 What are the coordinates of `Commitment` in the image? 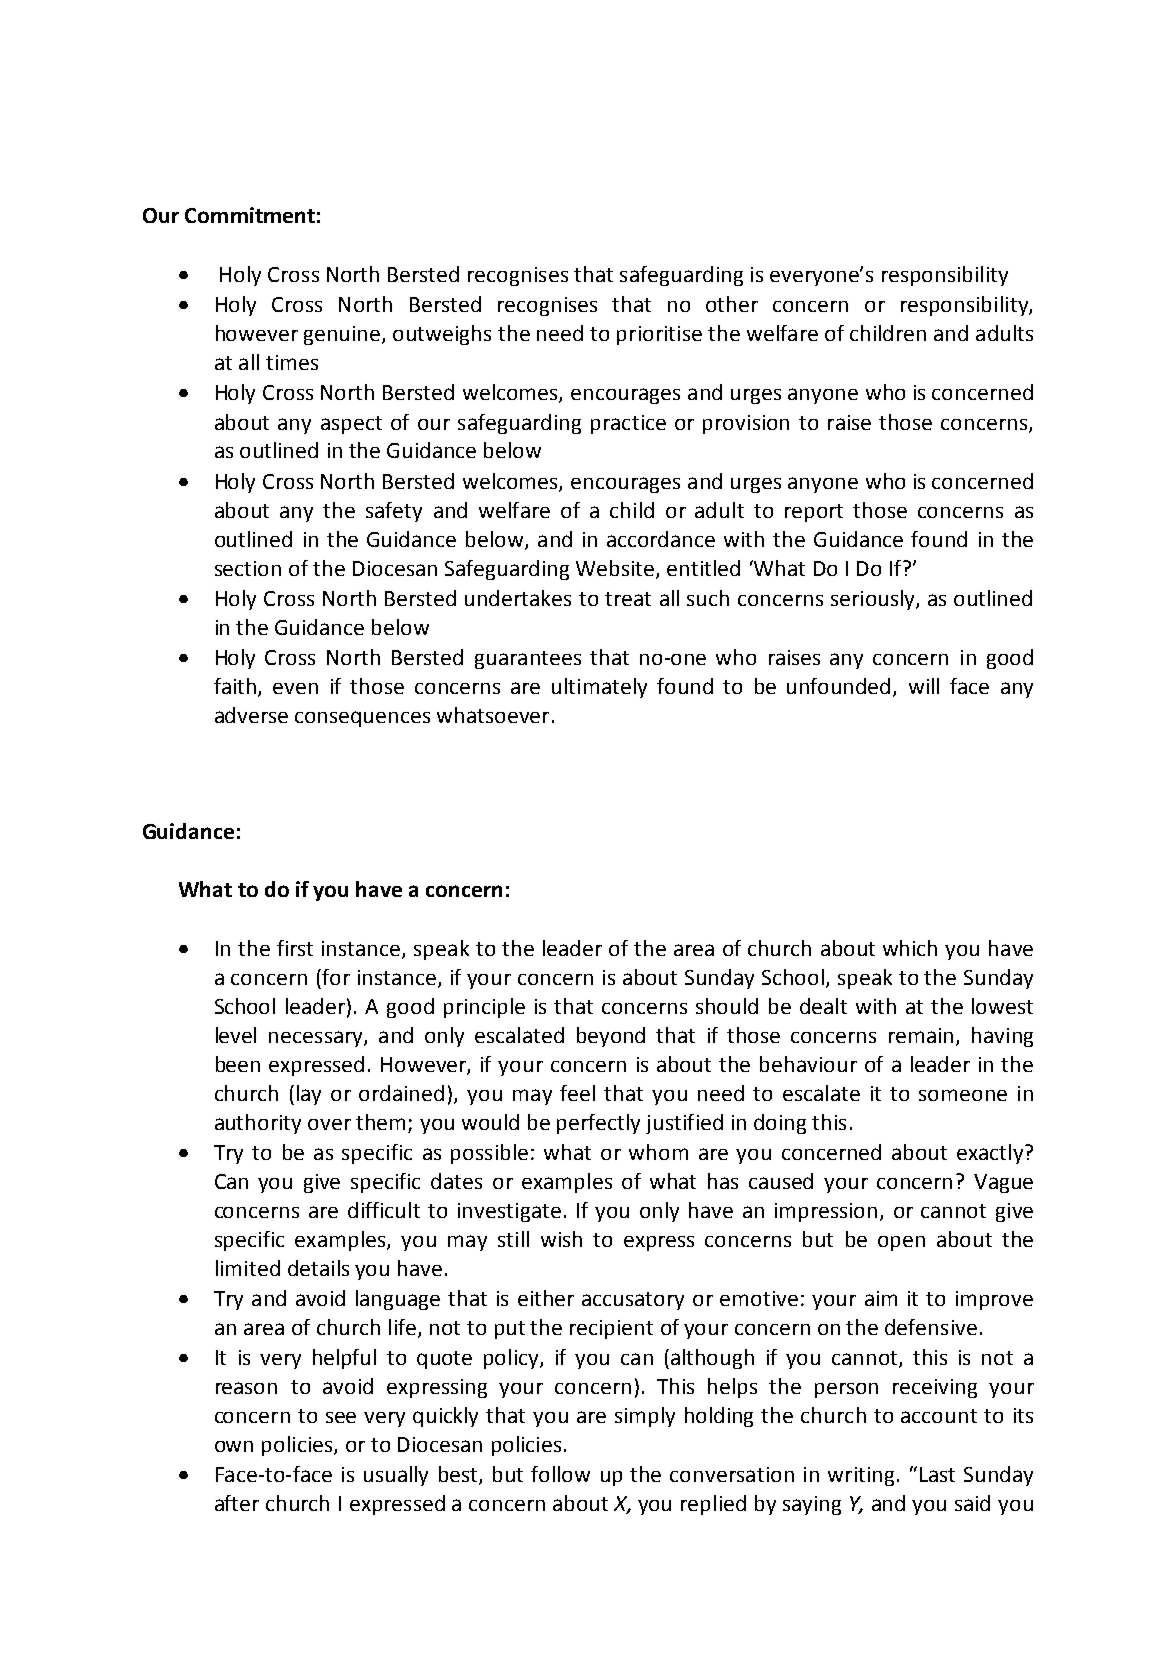 It's located at (250, 215).
